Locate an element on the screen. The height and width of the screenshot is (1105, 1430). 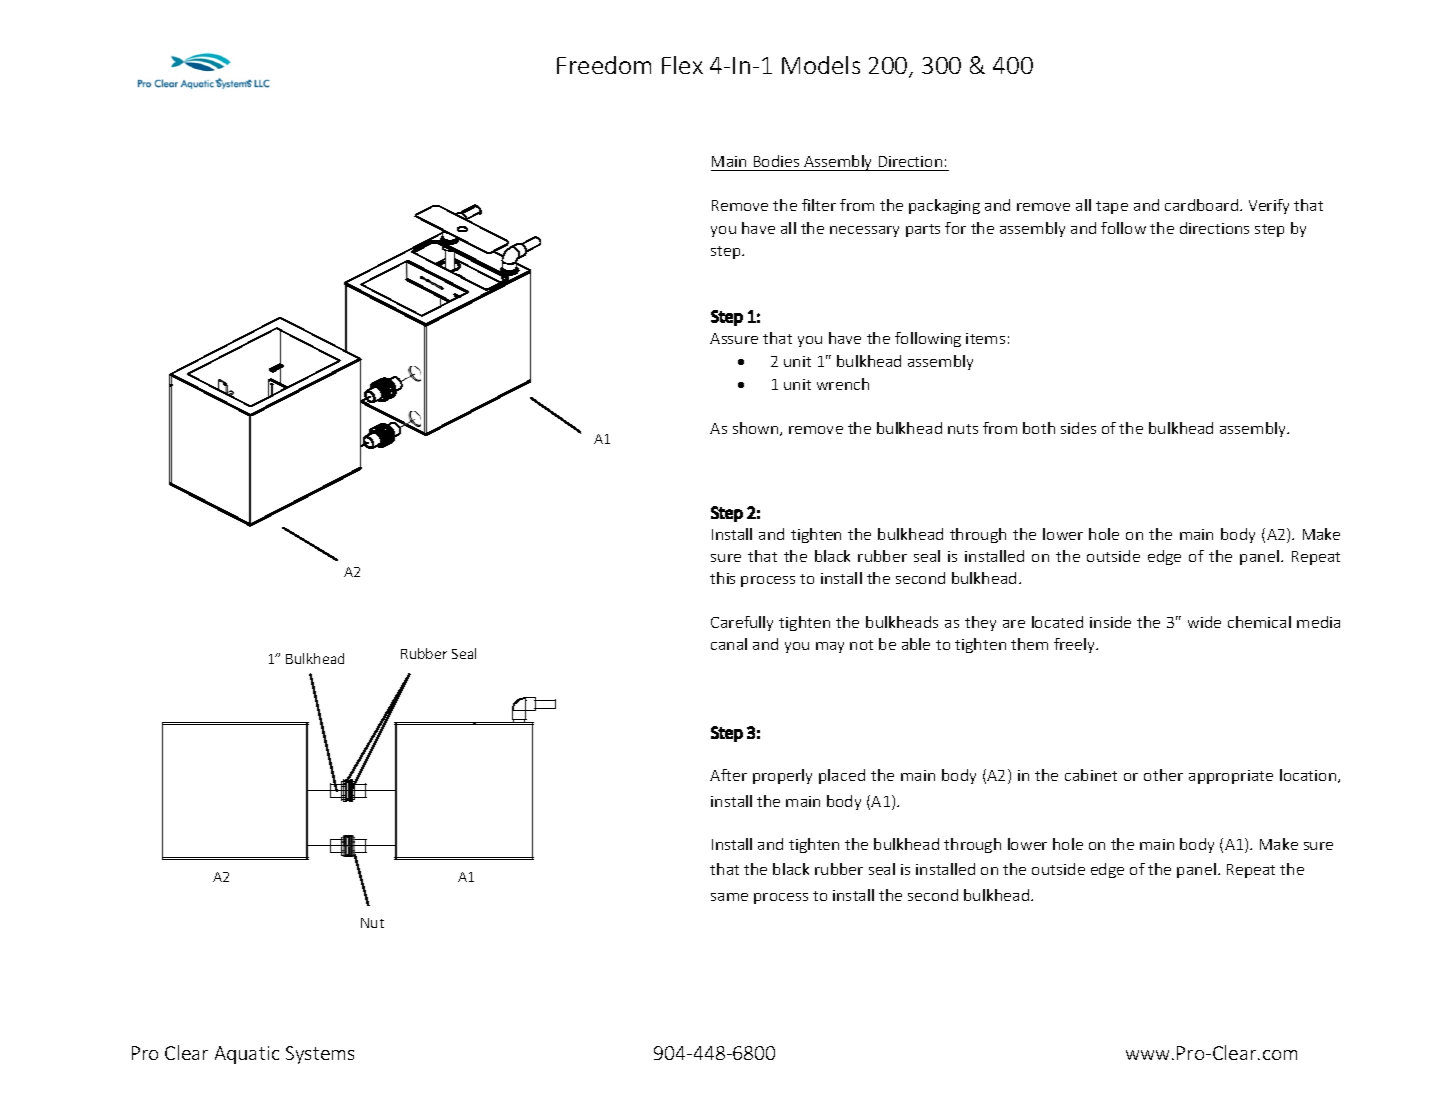
tape is located at coordinates (1112, 207).
